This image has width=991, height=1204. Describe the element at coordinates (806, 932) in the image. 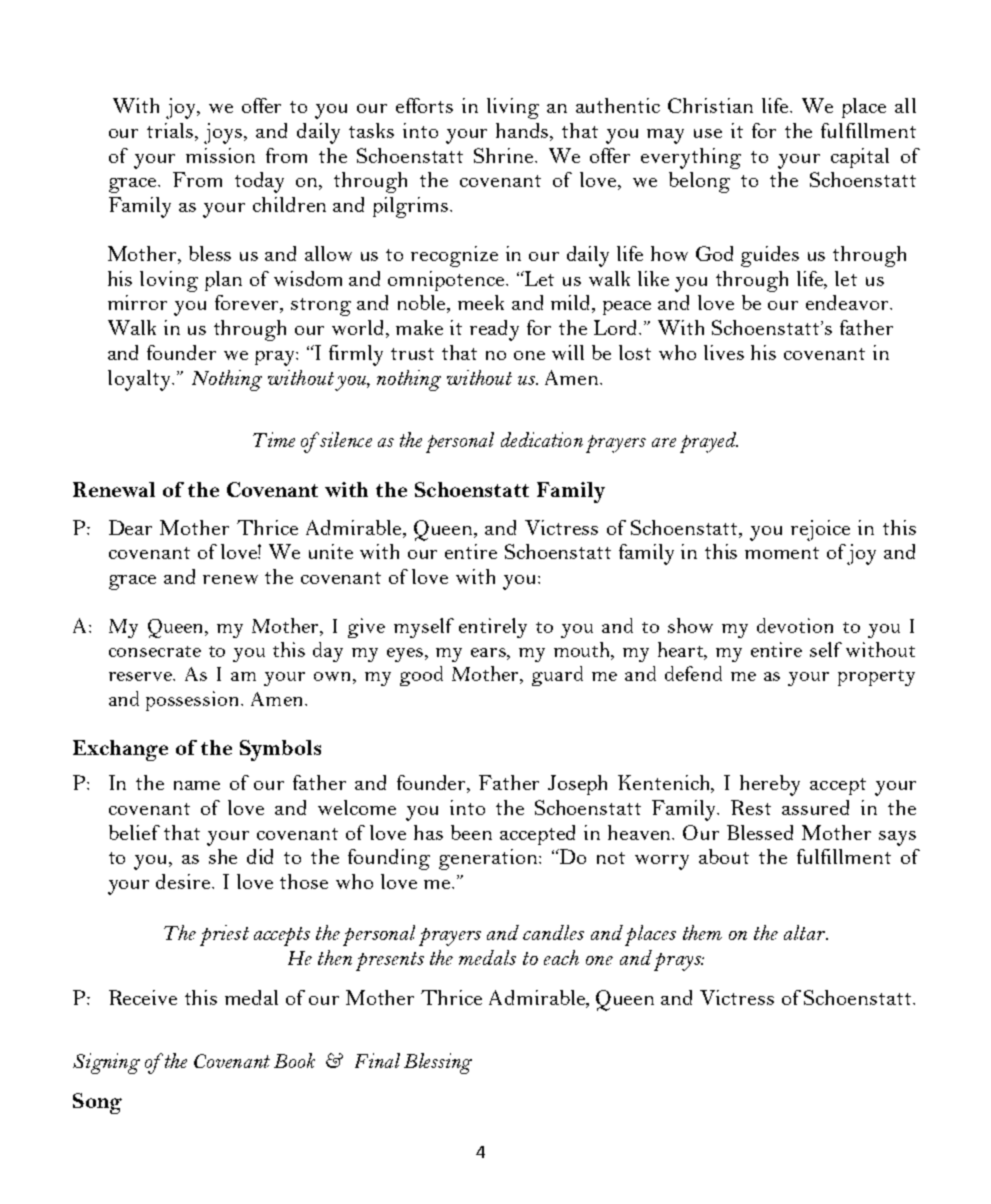

I see `altar` at that location.
